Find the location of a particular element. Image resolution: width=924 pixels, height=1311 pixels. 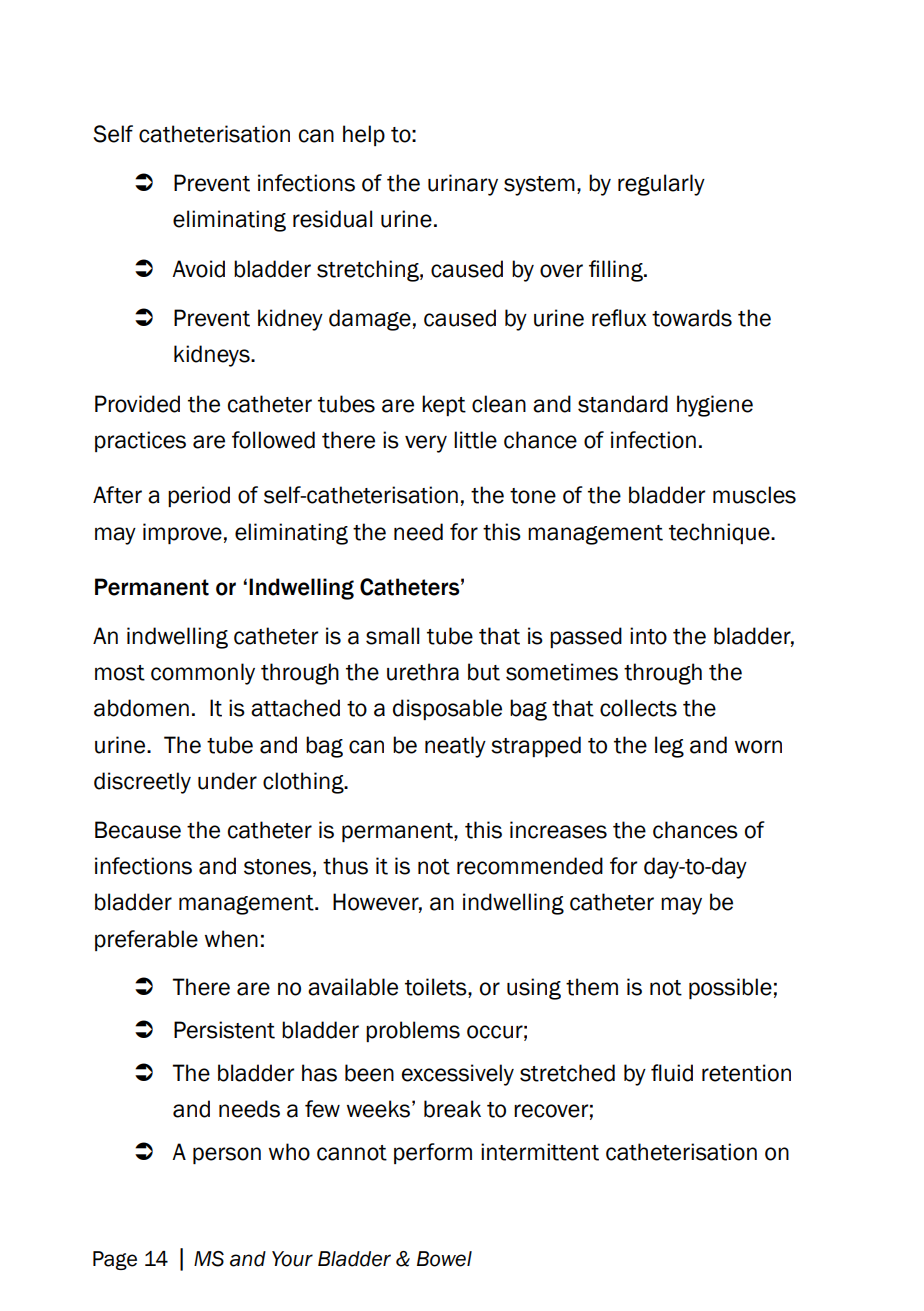

Bowel is located at coordinates (444, 1259).
